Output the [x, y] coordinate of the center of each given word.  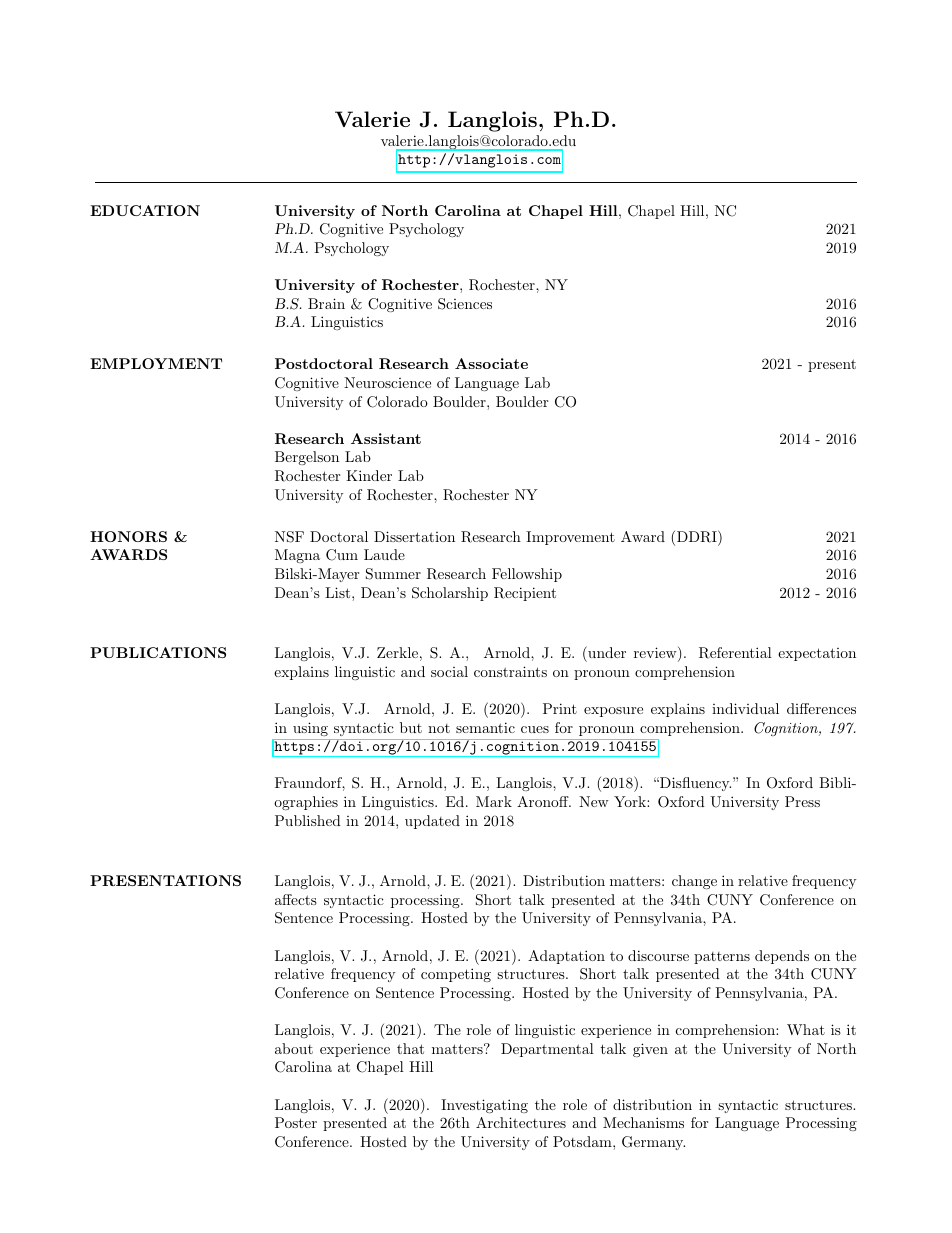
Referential [735, 653]
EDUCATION [145, 210]
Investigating [484, 1106]
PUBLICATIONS [158, 652]
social [449, 671]
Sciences [465, 304]
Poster [296, 1122]
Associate [491, 363]
